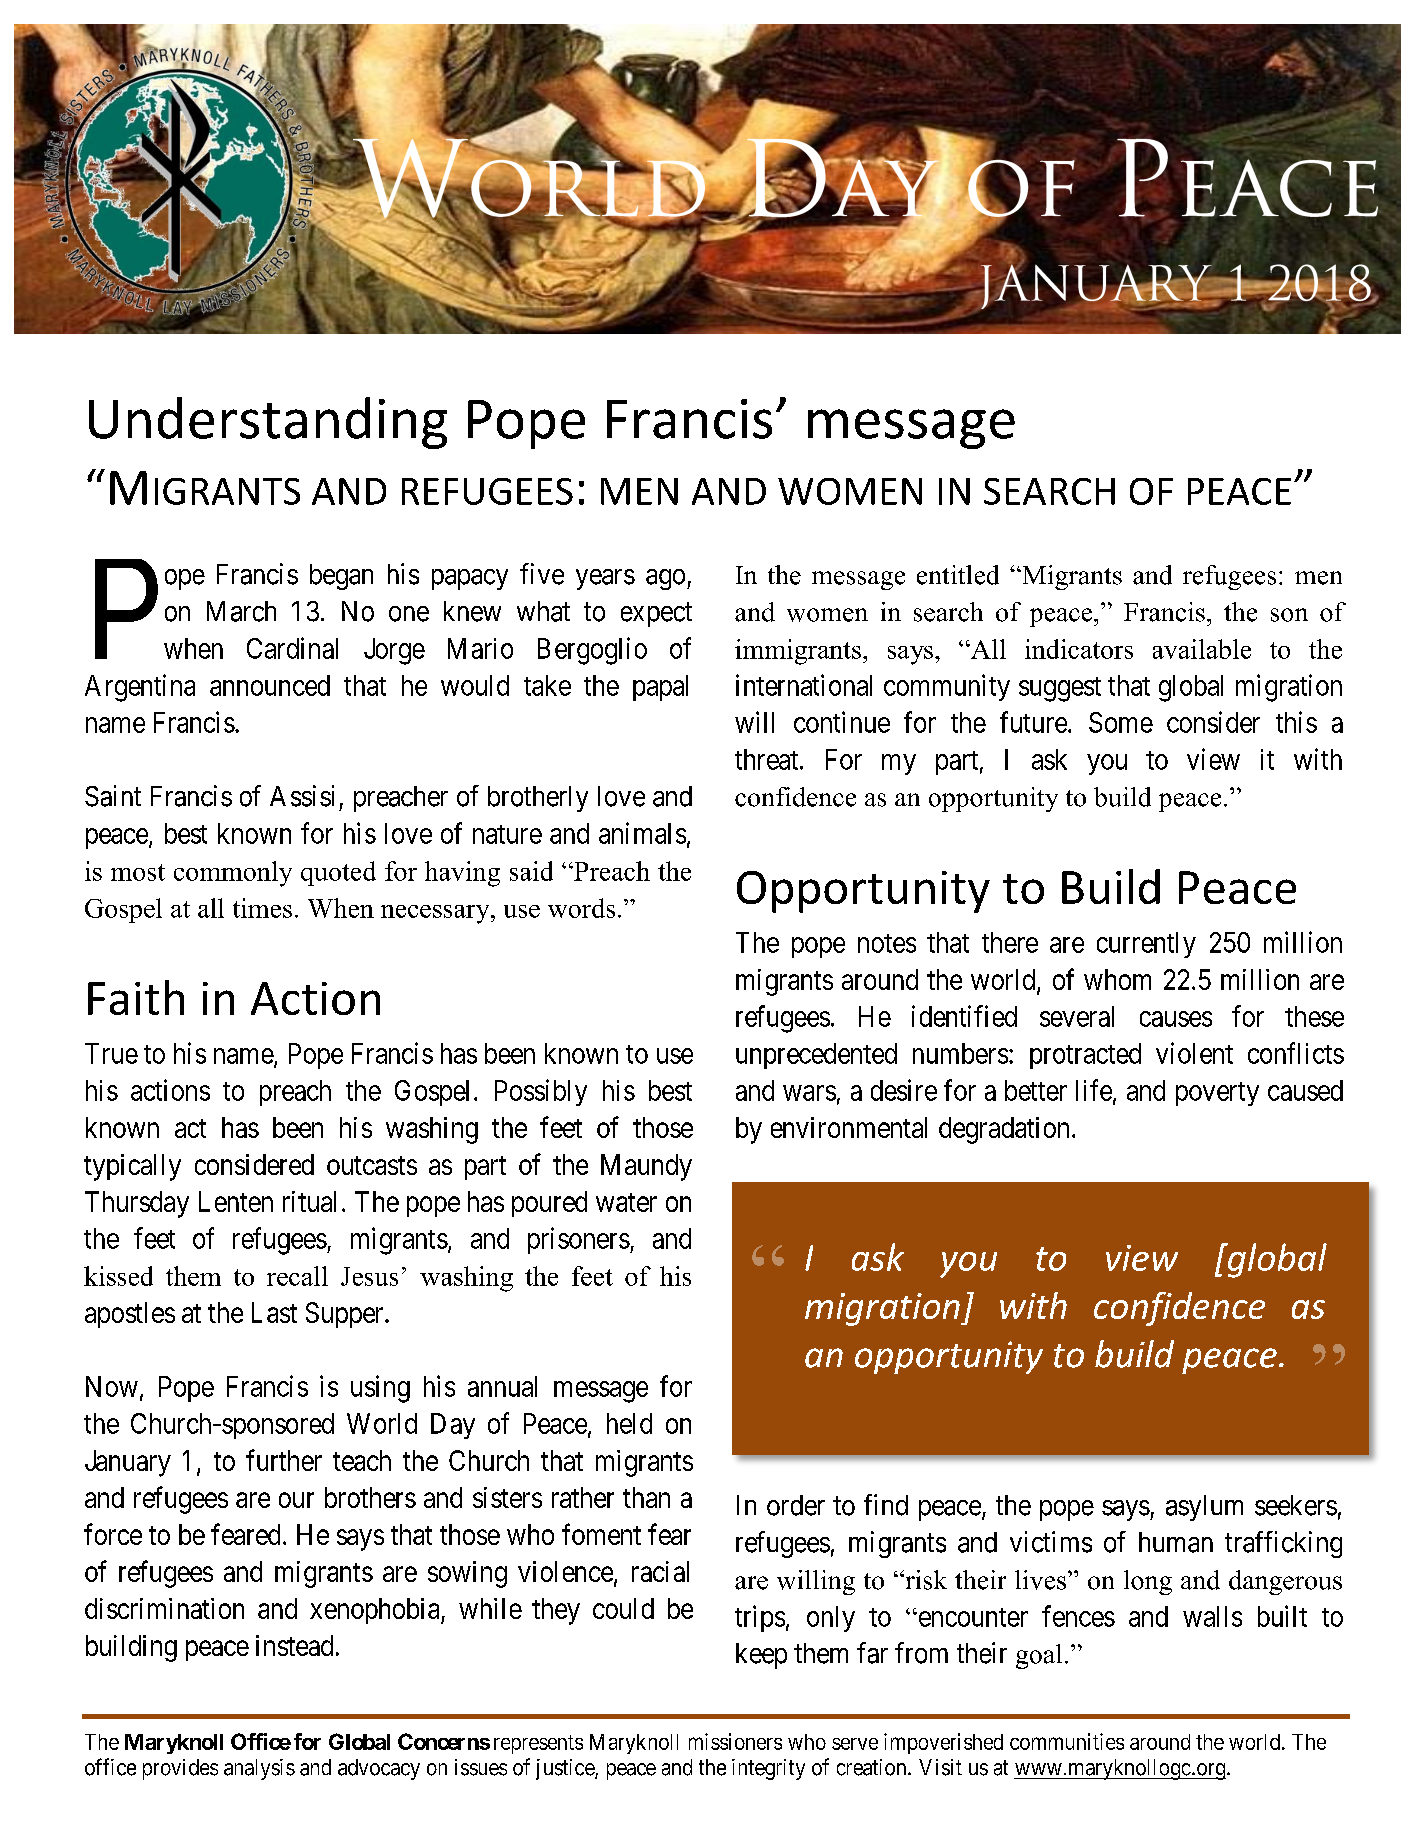 The height and width of the image is (1847, 1427). Describe the element at coordinates (665, 579) in the image. I see `ago` at that location.
